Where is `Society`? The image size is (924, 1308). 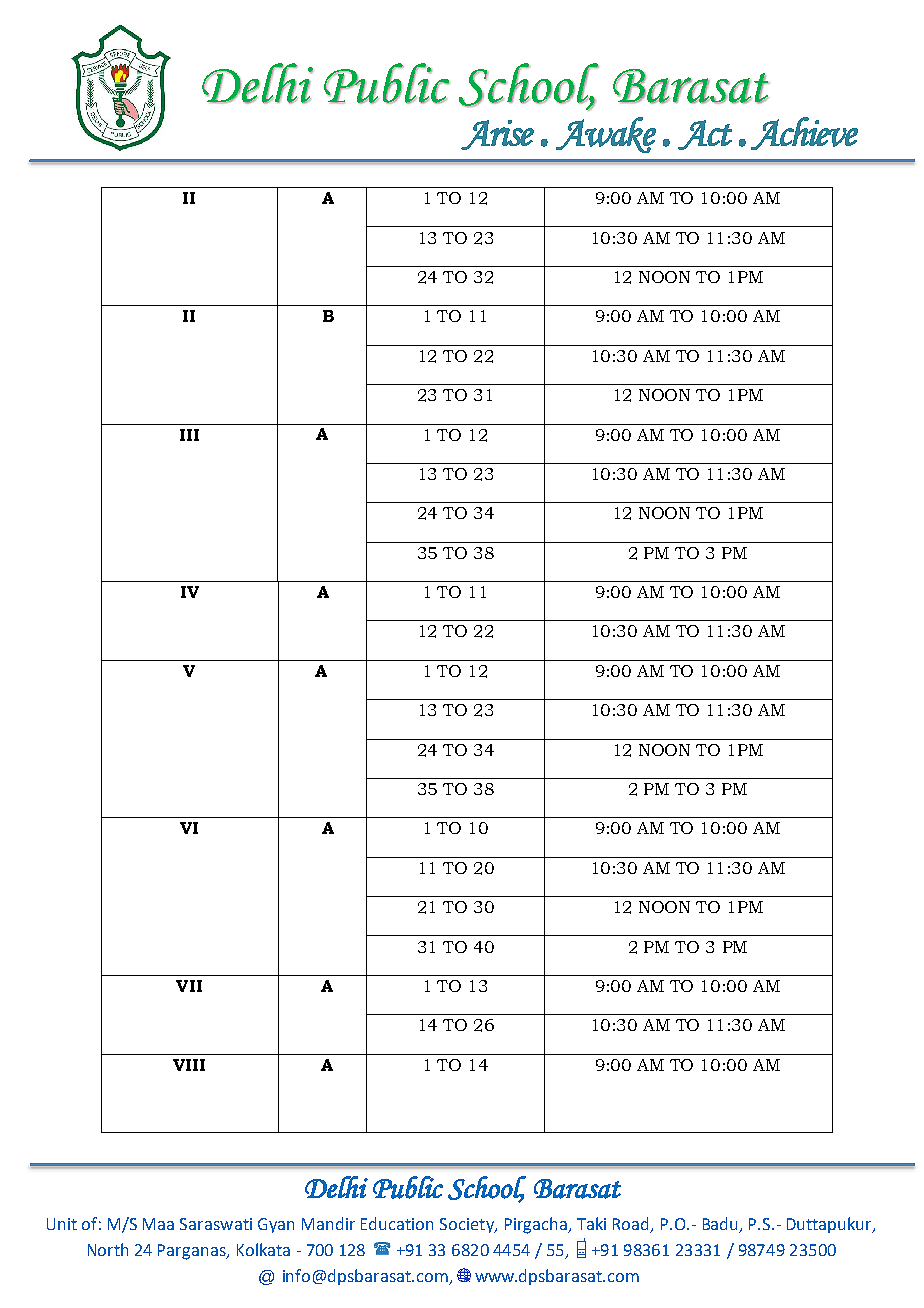 Society is located at coordinates (468, 1225).
